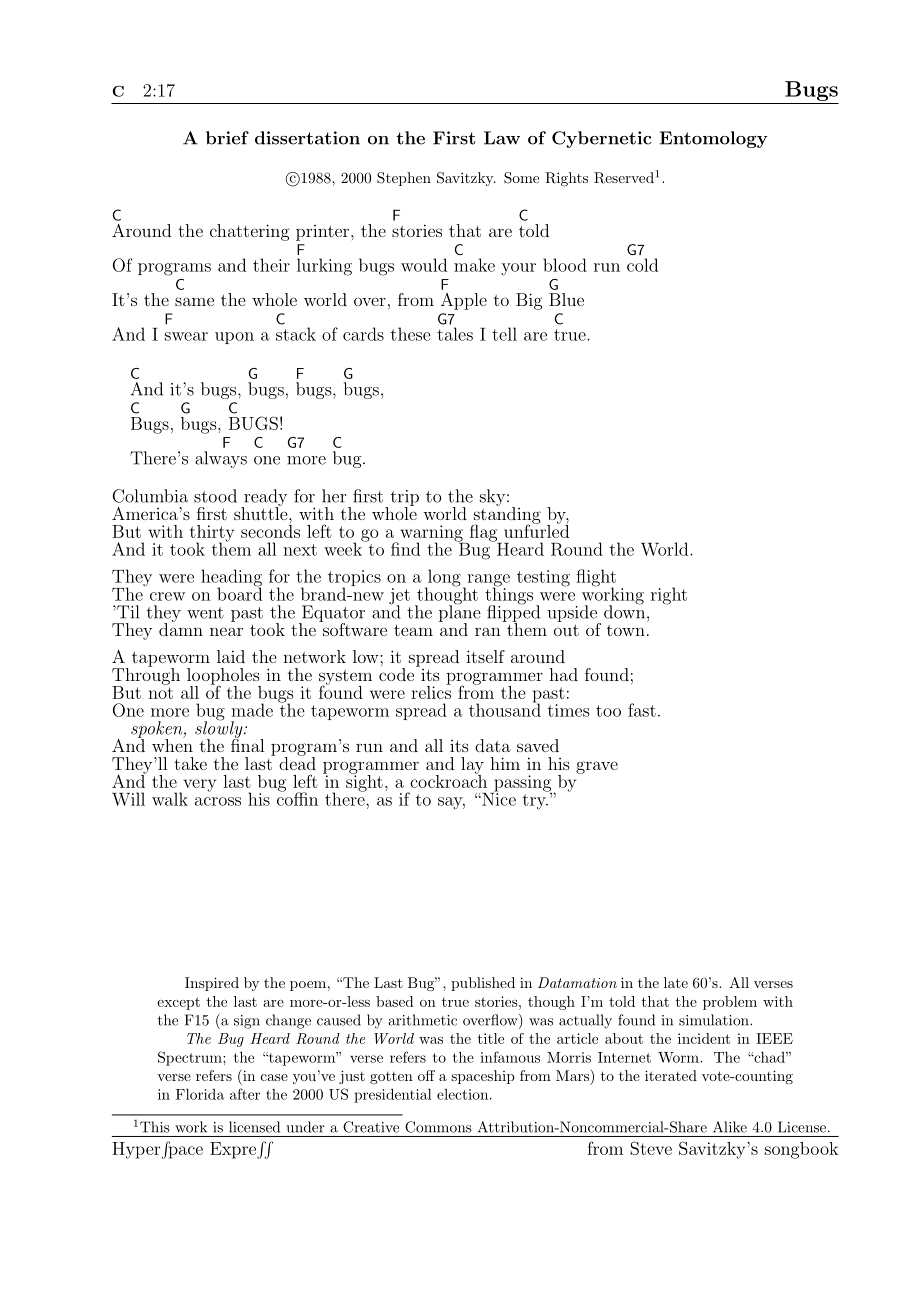 The width and height of the image is (924, 1308). I want to click on cold, so click(642, 265).
